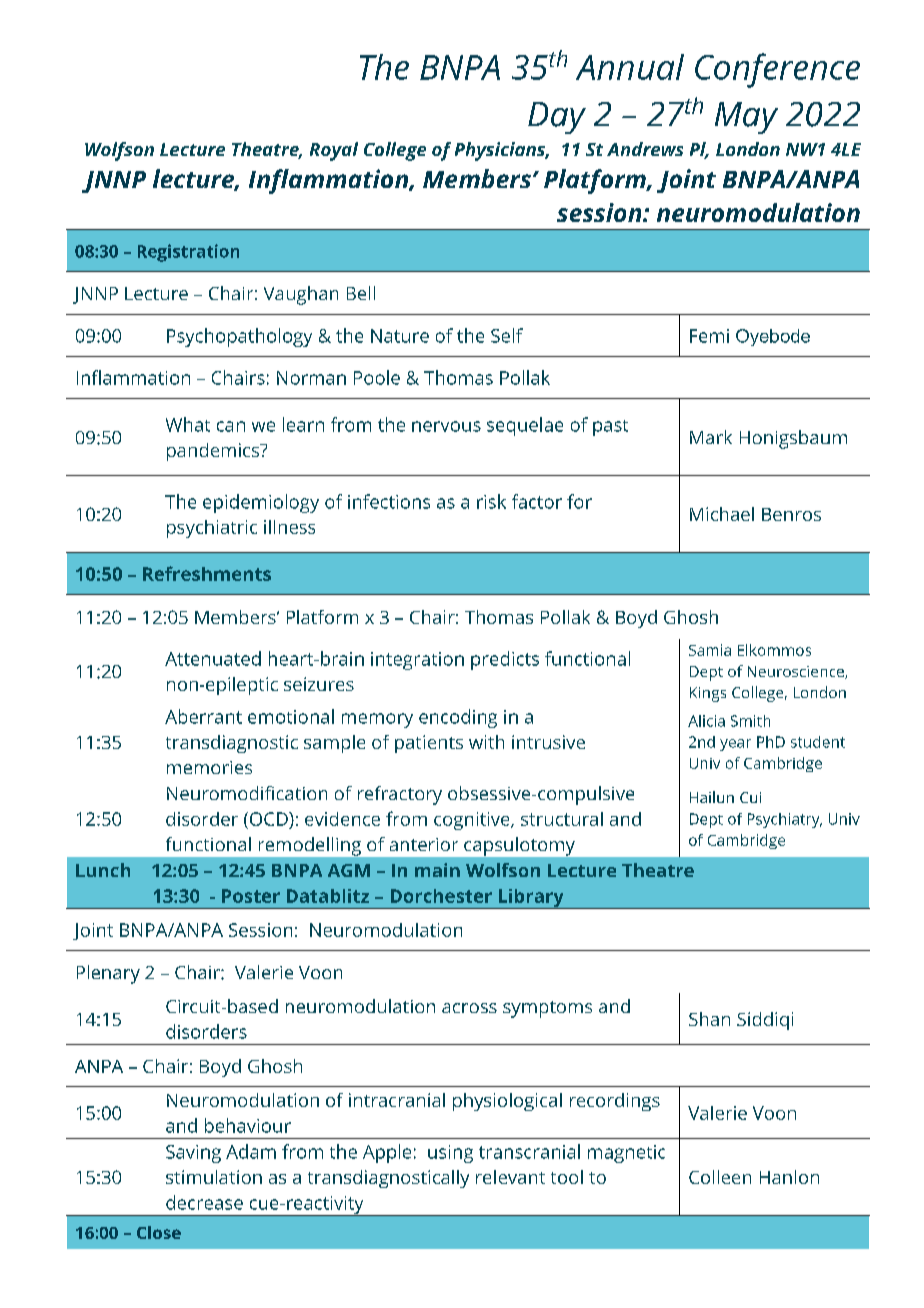  What do you see at coordinates (557, 118) in the screenshot?
I see `Day` at bounding box center [557, 118].
